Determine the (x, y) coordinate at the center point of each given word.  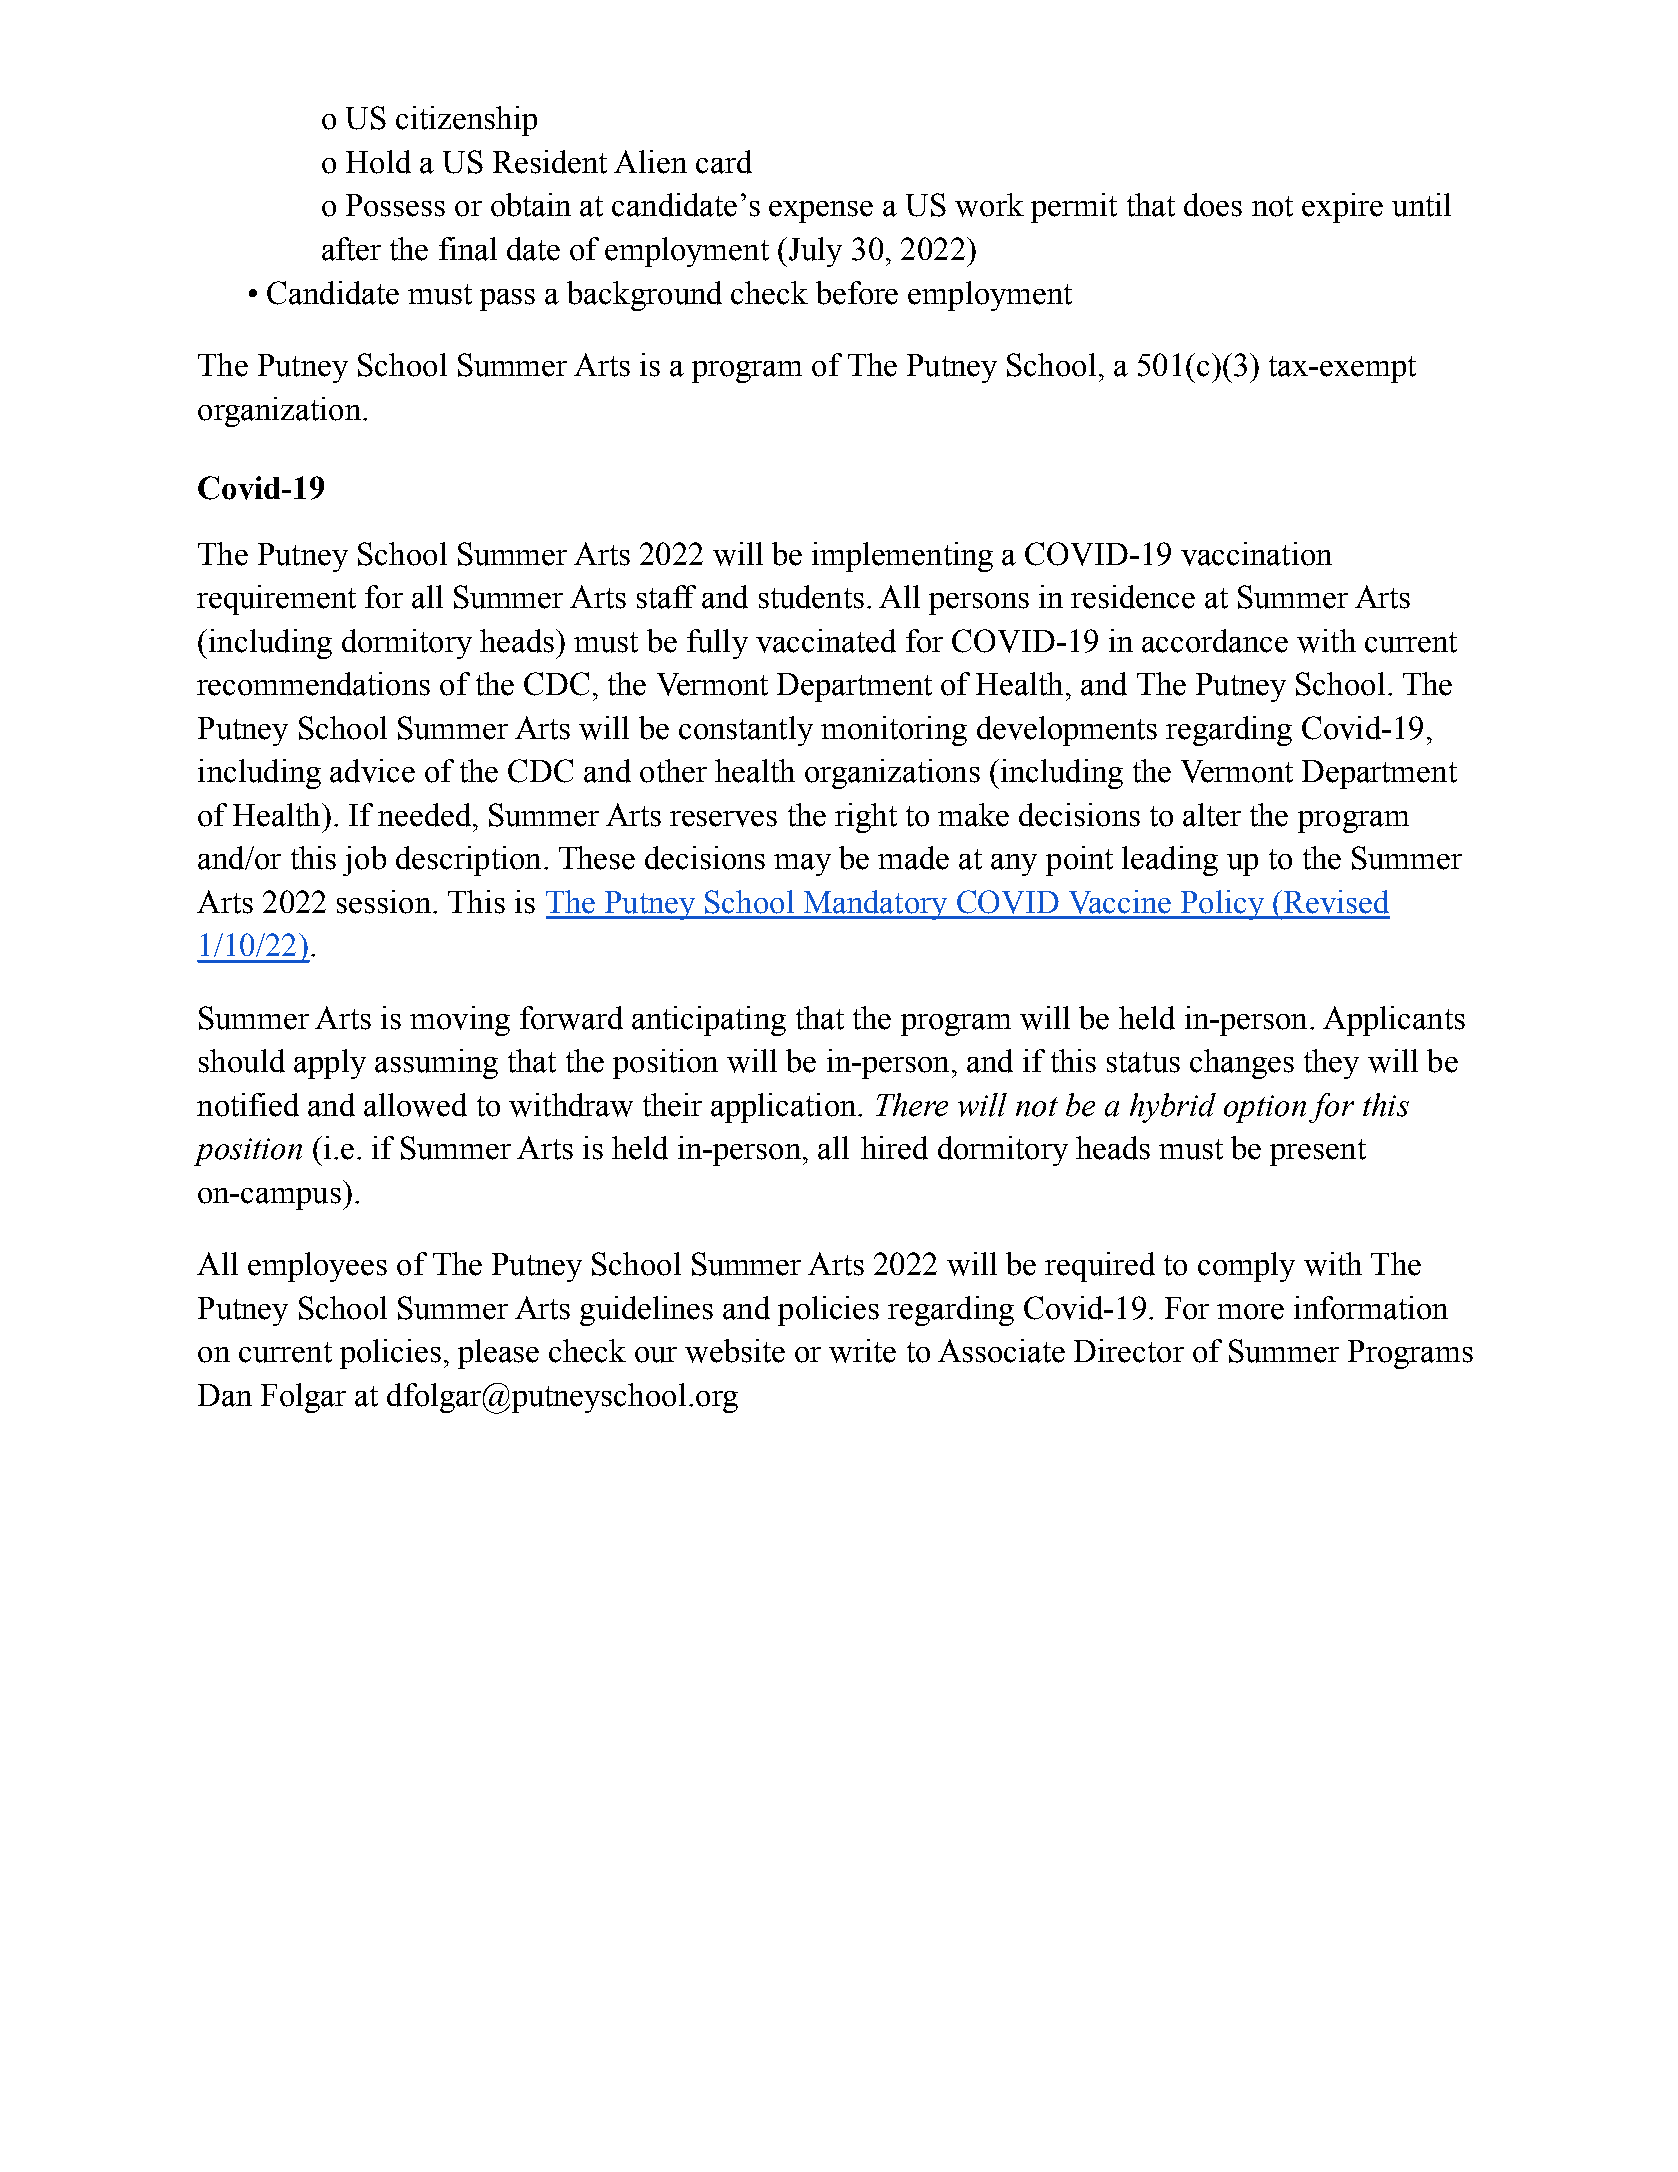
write (862, 1351)
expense (821, 212)
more (1250, 1312)
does (1213, 205)
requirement (276, 600)
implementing (902, 557)
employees (317, 1267)
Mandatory (875, 905)
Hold (378, 162)
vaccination (1256, 554)
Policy (1222, 905)
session (385, 902)
